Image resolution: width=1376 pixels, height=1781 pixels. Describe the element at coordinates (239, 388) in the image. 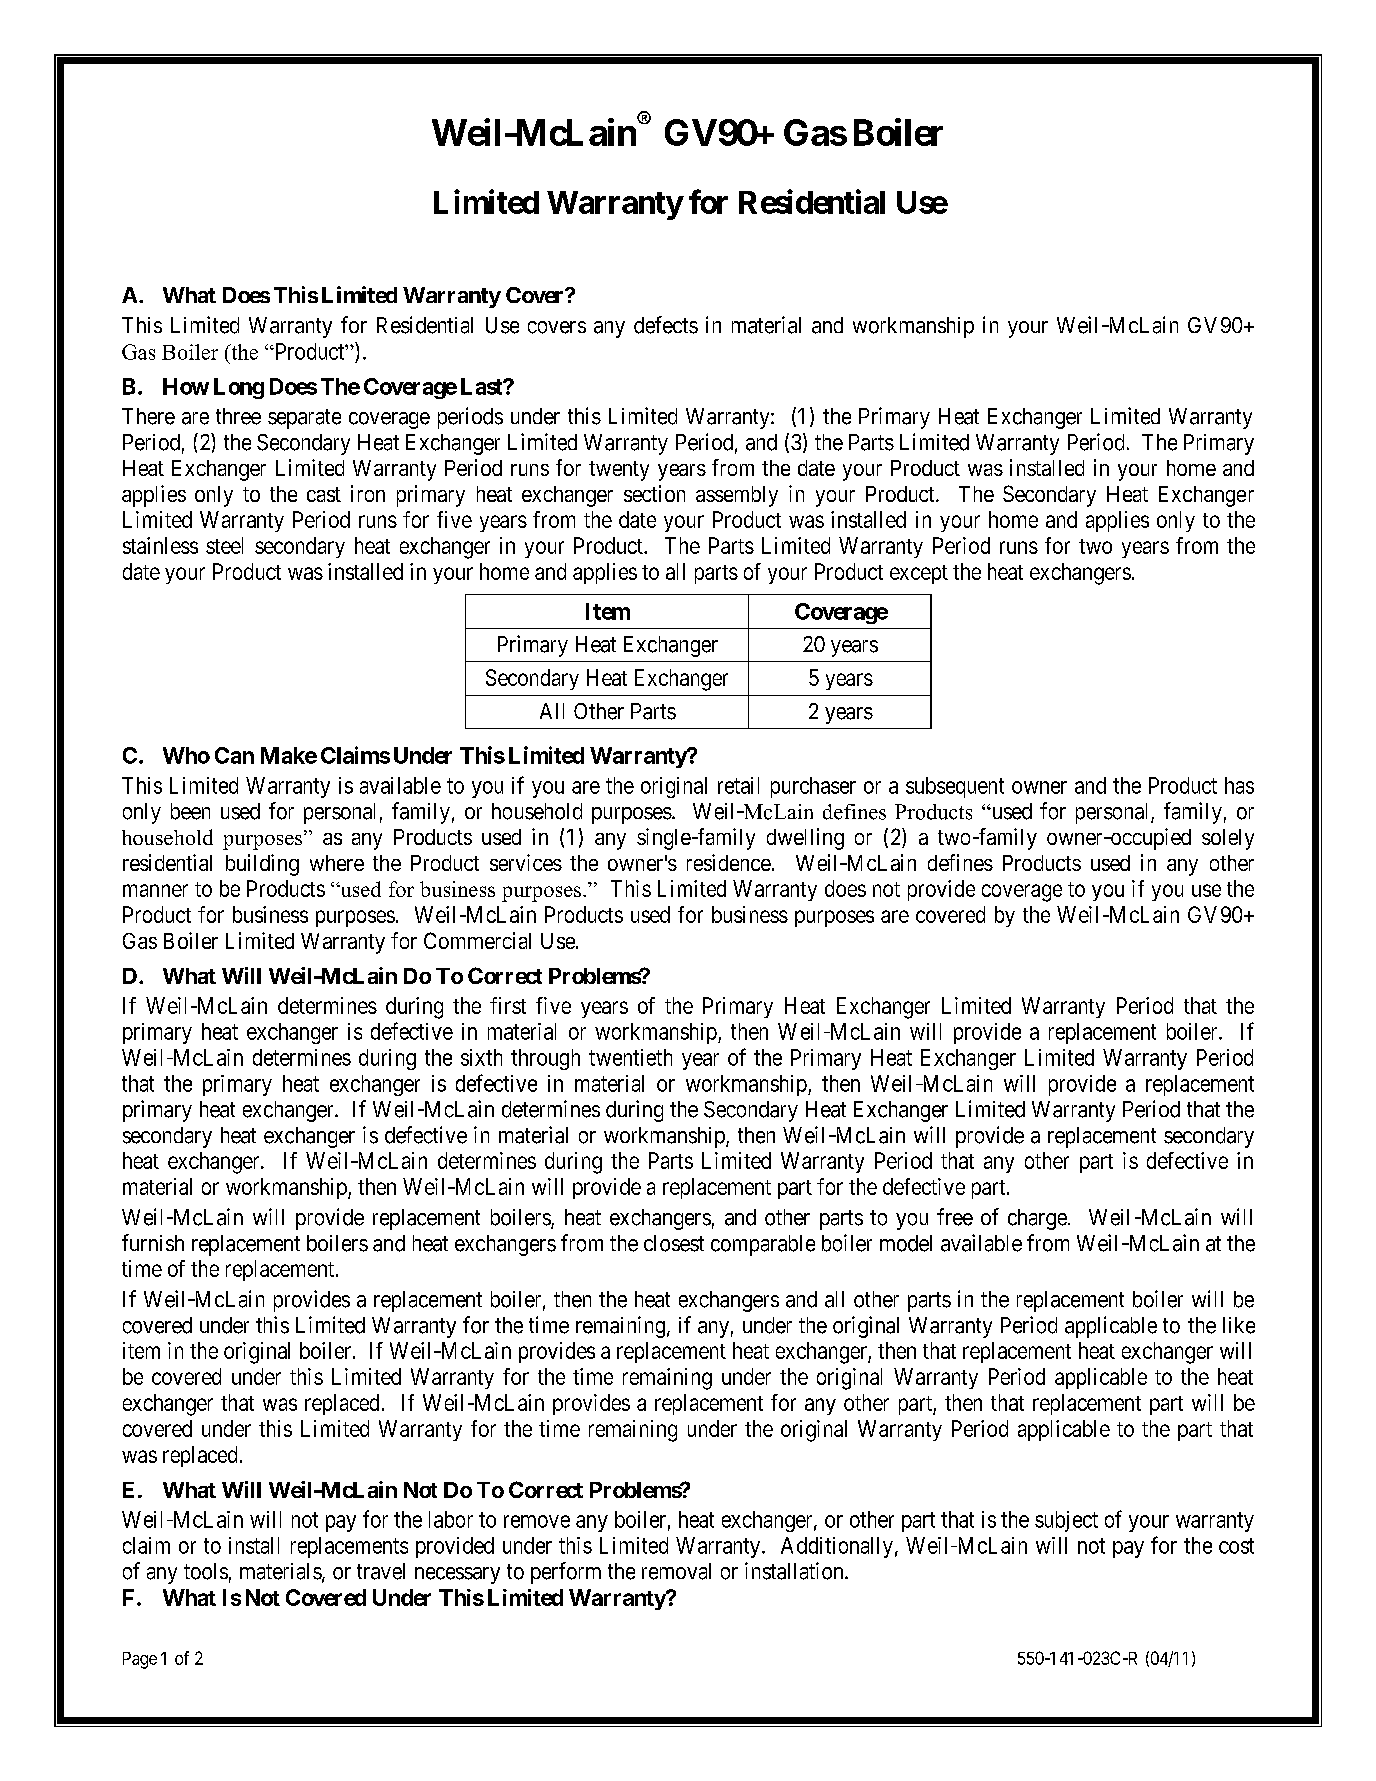

I see `Long` at that location.
